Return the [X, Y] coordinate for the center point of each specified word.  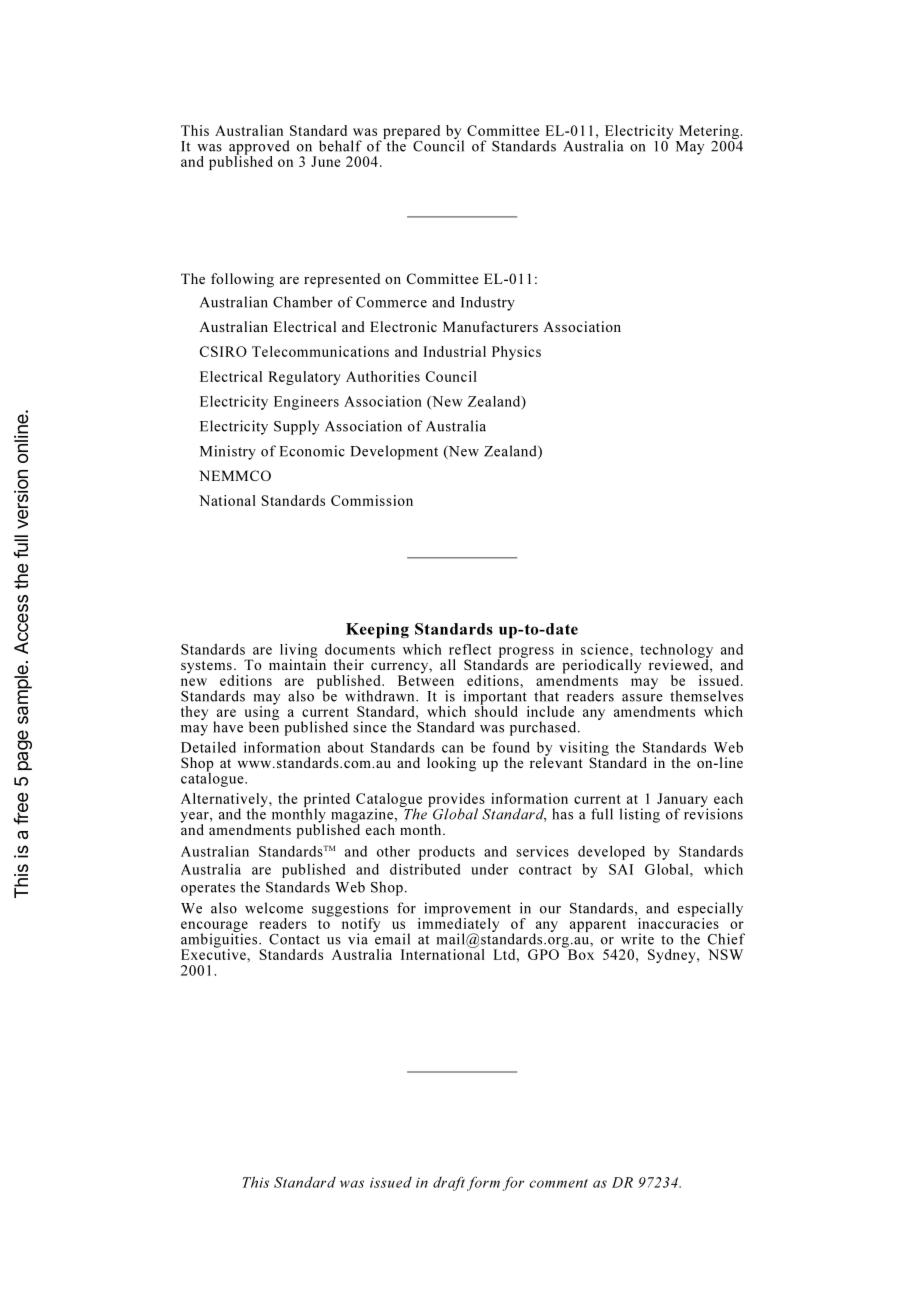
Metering [709, 133]
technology [676, 652]
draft [449, 1184]
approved [258, 148]
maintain [297, 663]
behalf [340, 146]
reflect [470, 649]
